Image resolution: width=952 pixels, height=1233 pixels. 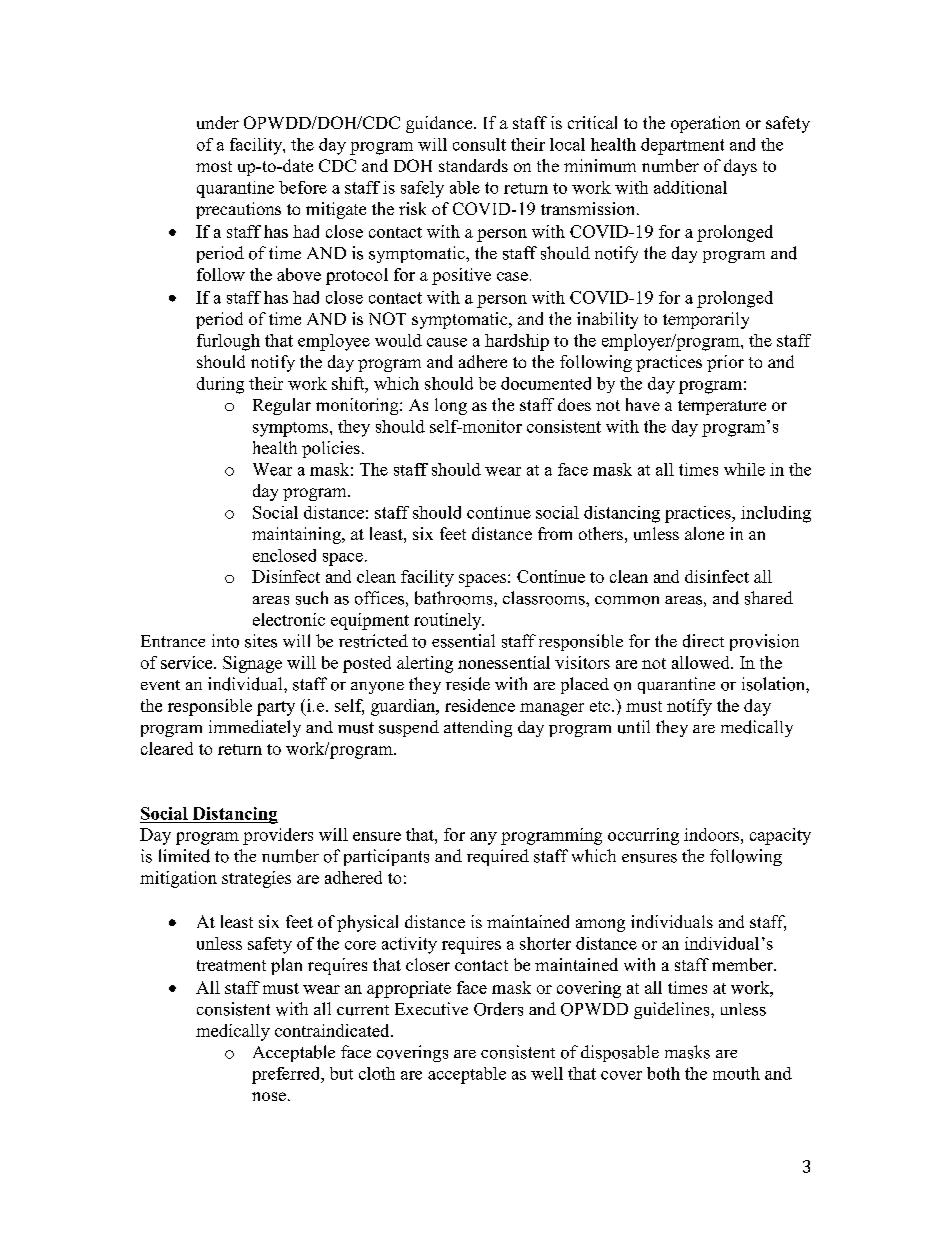 I want to click on until, so click(x=634, y=727).
